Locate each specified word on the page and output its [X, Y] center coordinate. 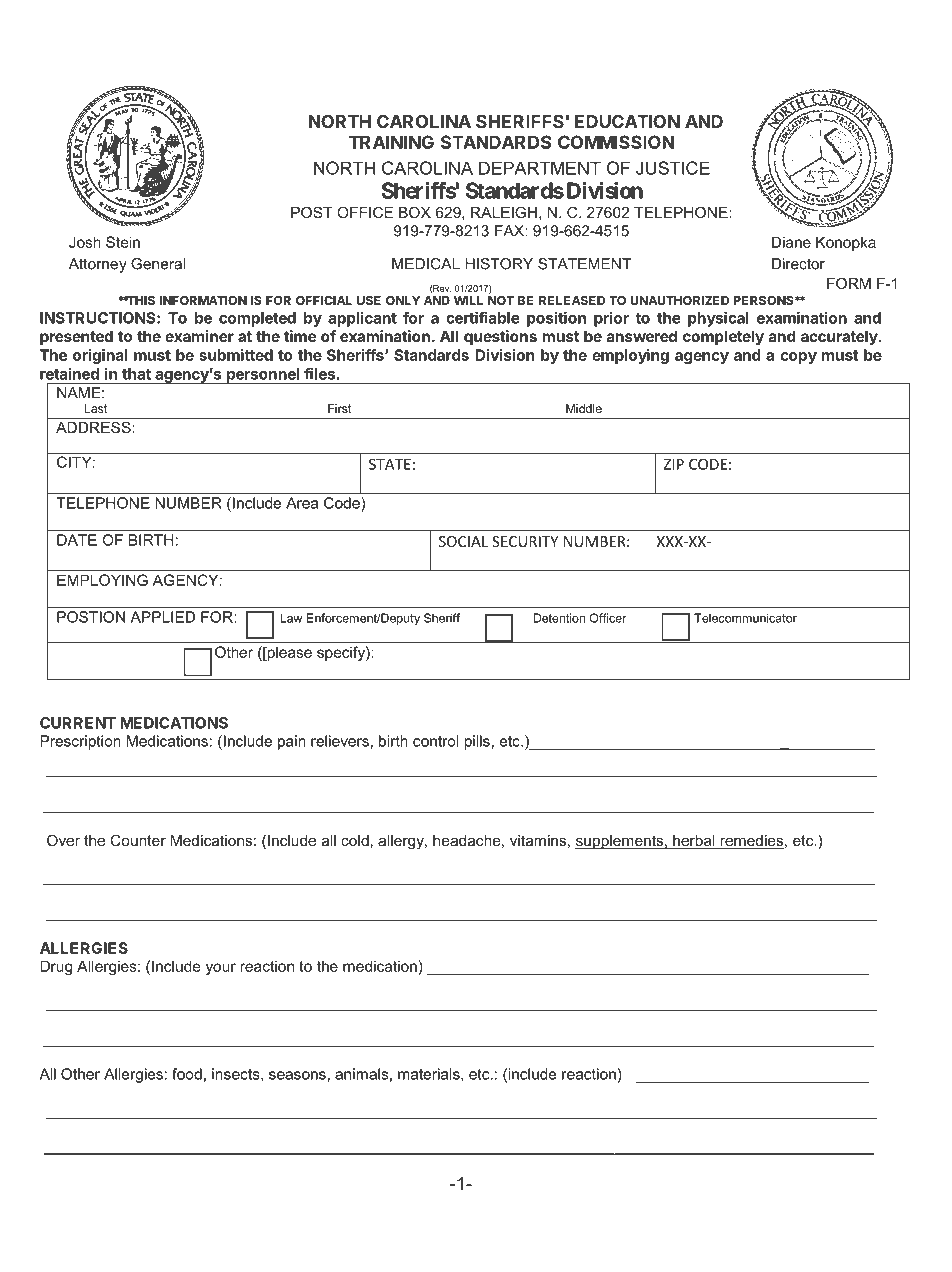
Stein [123, 242]
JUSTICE [673, 168]
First [339, 408]
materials [430, 1075]
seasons [297, 1075]
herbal [694, 842]
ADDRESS [94, 427]
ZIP [674, 464]
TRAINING [391, 142]
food [187, 1074]
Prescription [80, 742]
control [436, 741]
